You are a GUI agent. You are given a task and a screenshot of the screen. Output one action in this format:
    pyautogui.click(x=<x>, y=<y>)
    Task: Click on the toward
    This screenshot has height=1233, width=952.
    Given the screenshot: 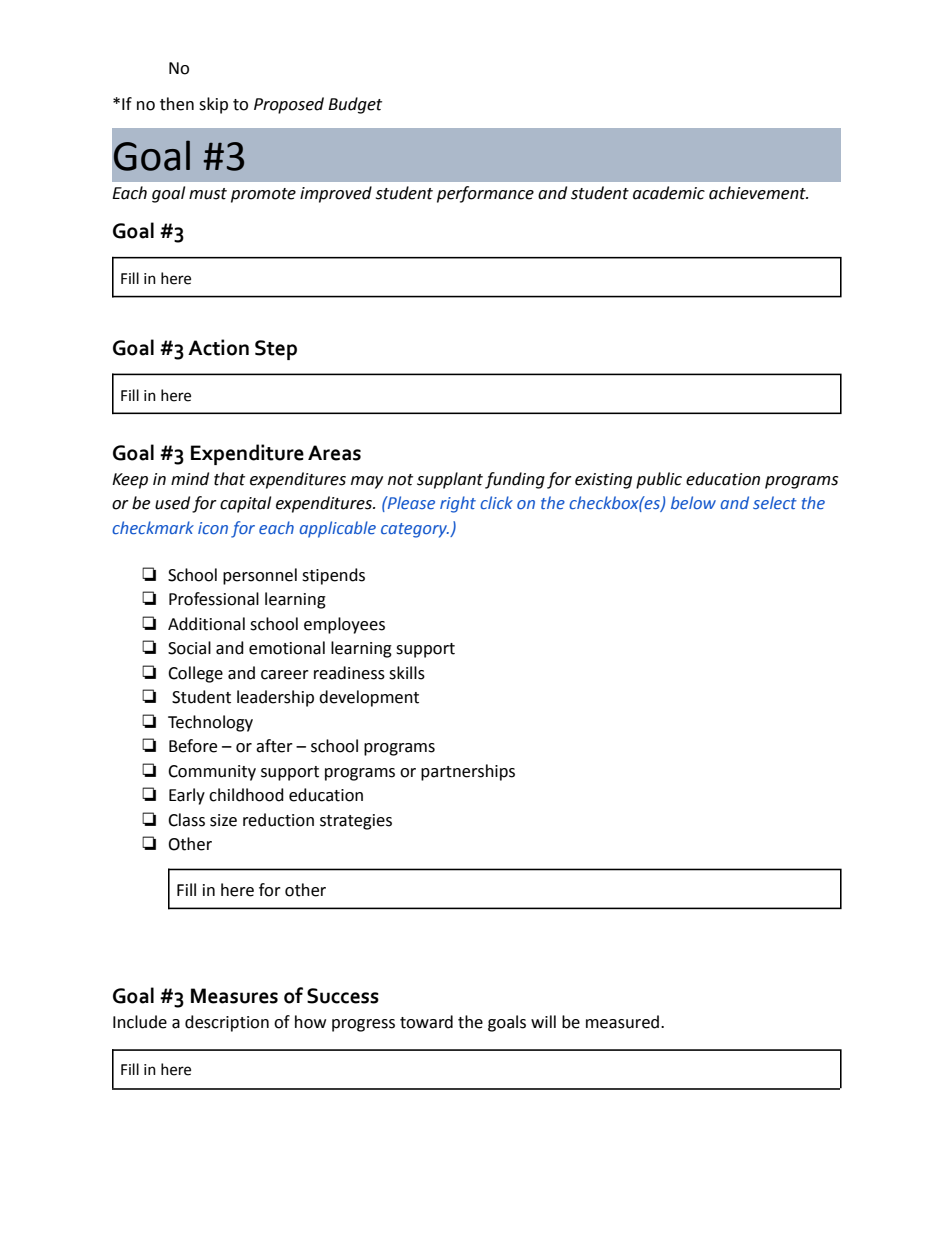 What is the action you would take?
    pyautogui.click(x=426, y=1022)
